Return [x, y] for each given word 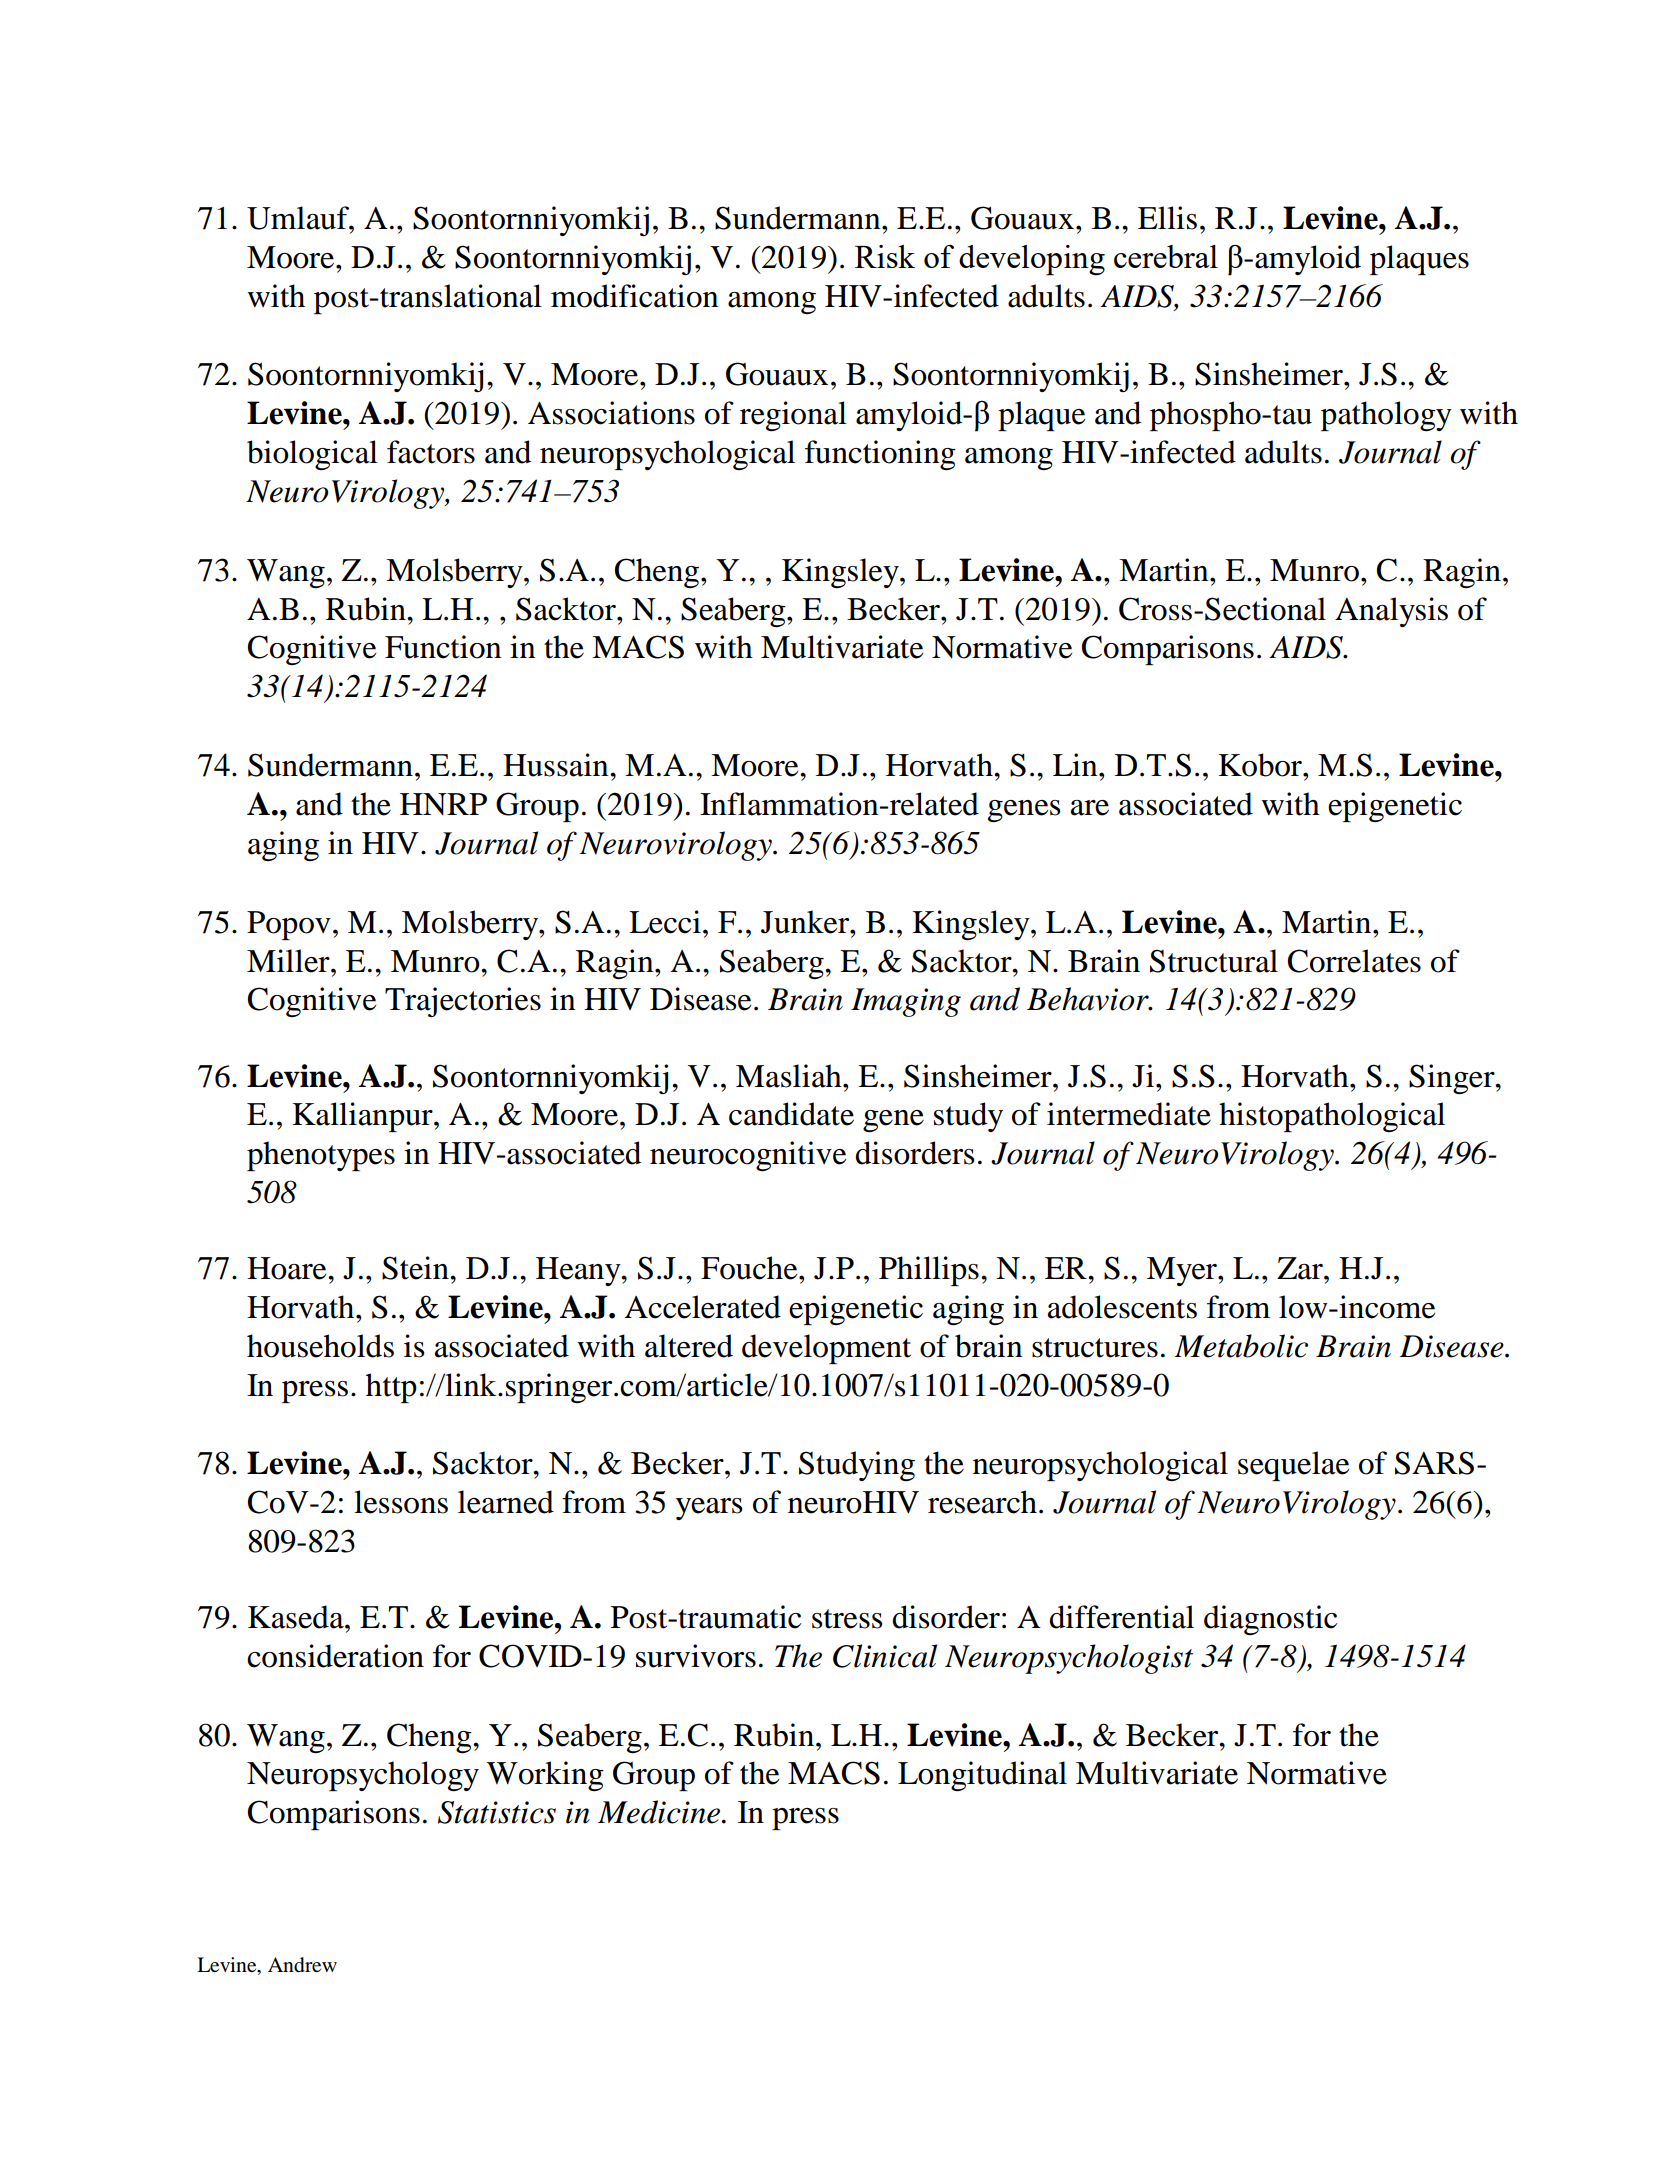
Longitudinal [982, 1776]
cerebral [1166, 256]
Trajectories [463, 1002]
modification [635, 296]
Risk [885, 256]
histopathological [1332, 1117]
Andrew [302, 1965]
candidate [791, 1114]
